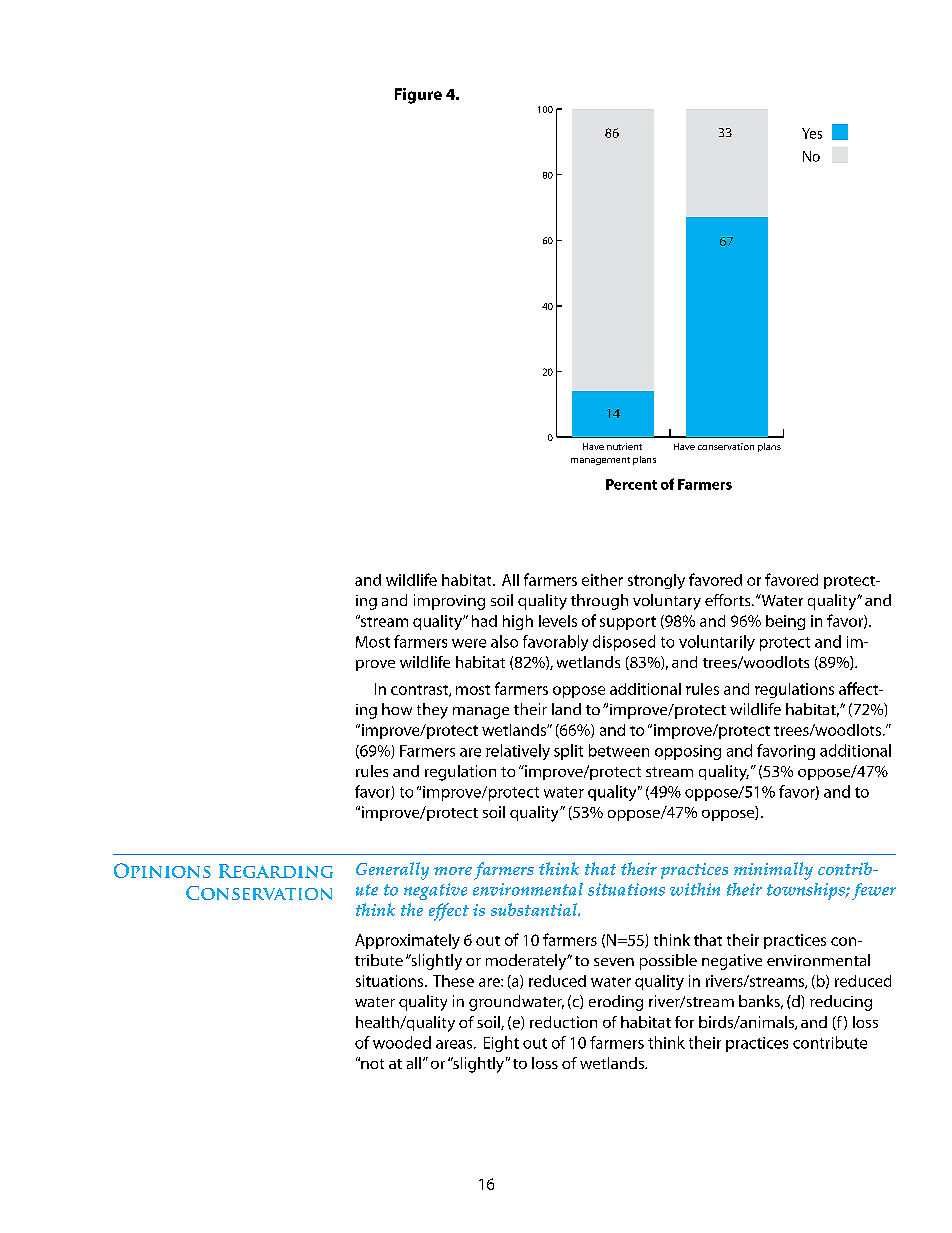  Describe the element at coordinates (449, 602) in the page. I see `improving` at that location.
